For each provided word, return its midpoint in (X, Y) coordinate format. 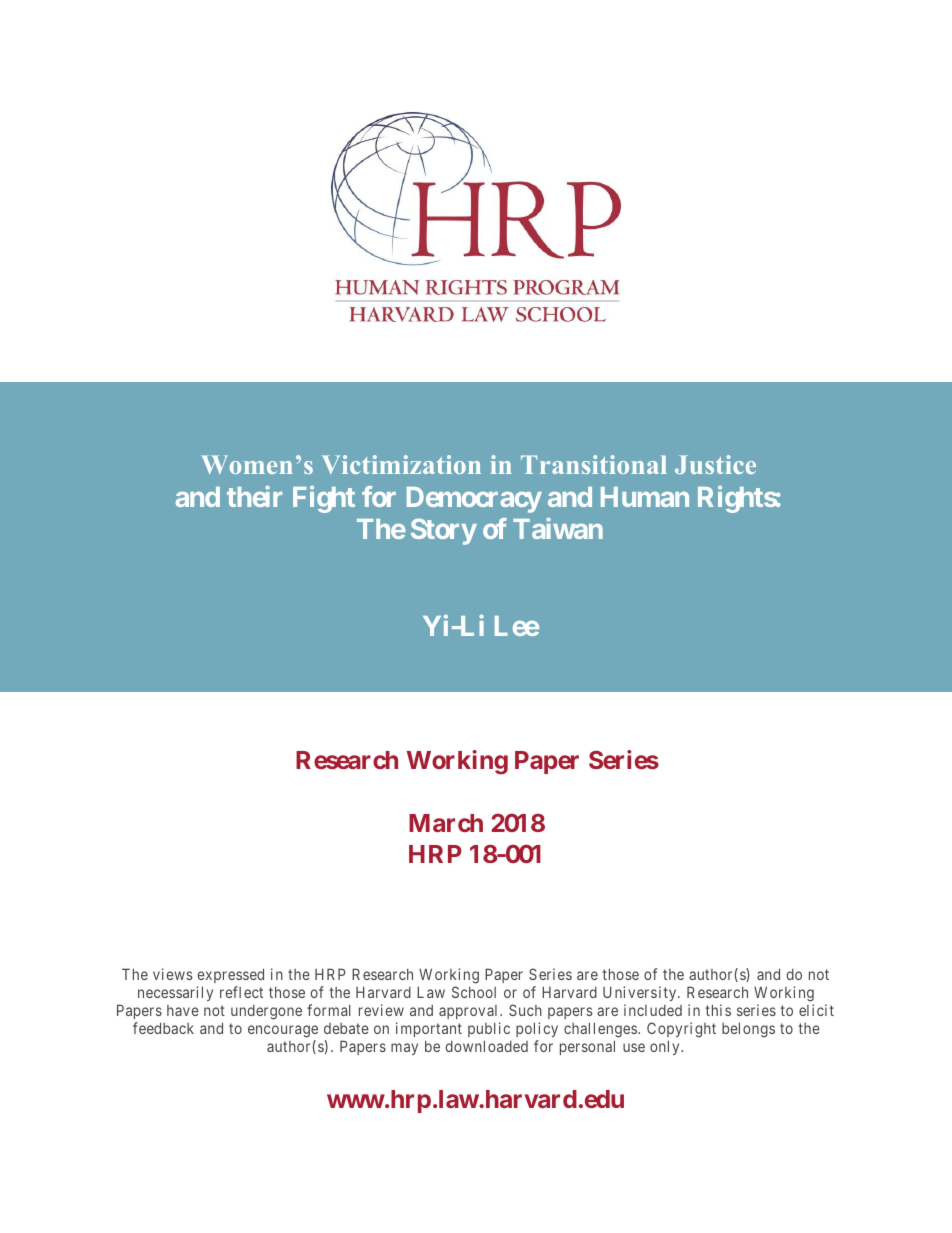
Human (645, 497)
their (254, 496)
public (489, 1029)
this (718, 1010)
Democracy (474, 500)
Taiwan (558, 528)
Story (444, 531)
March (446, 823)
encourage (283, 1031)
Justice (715, 464)
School (474, 992)
